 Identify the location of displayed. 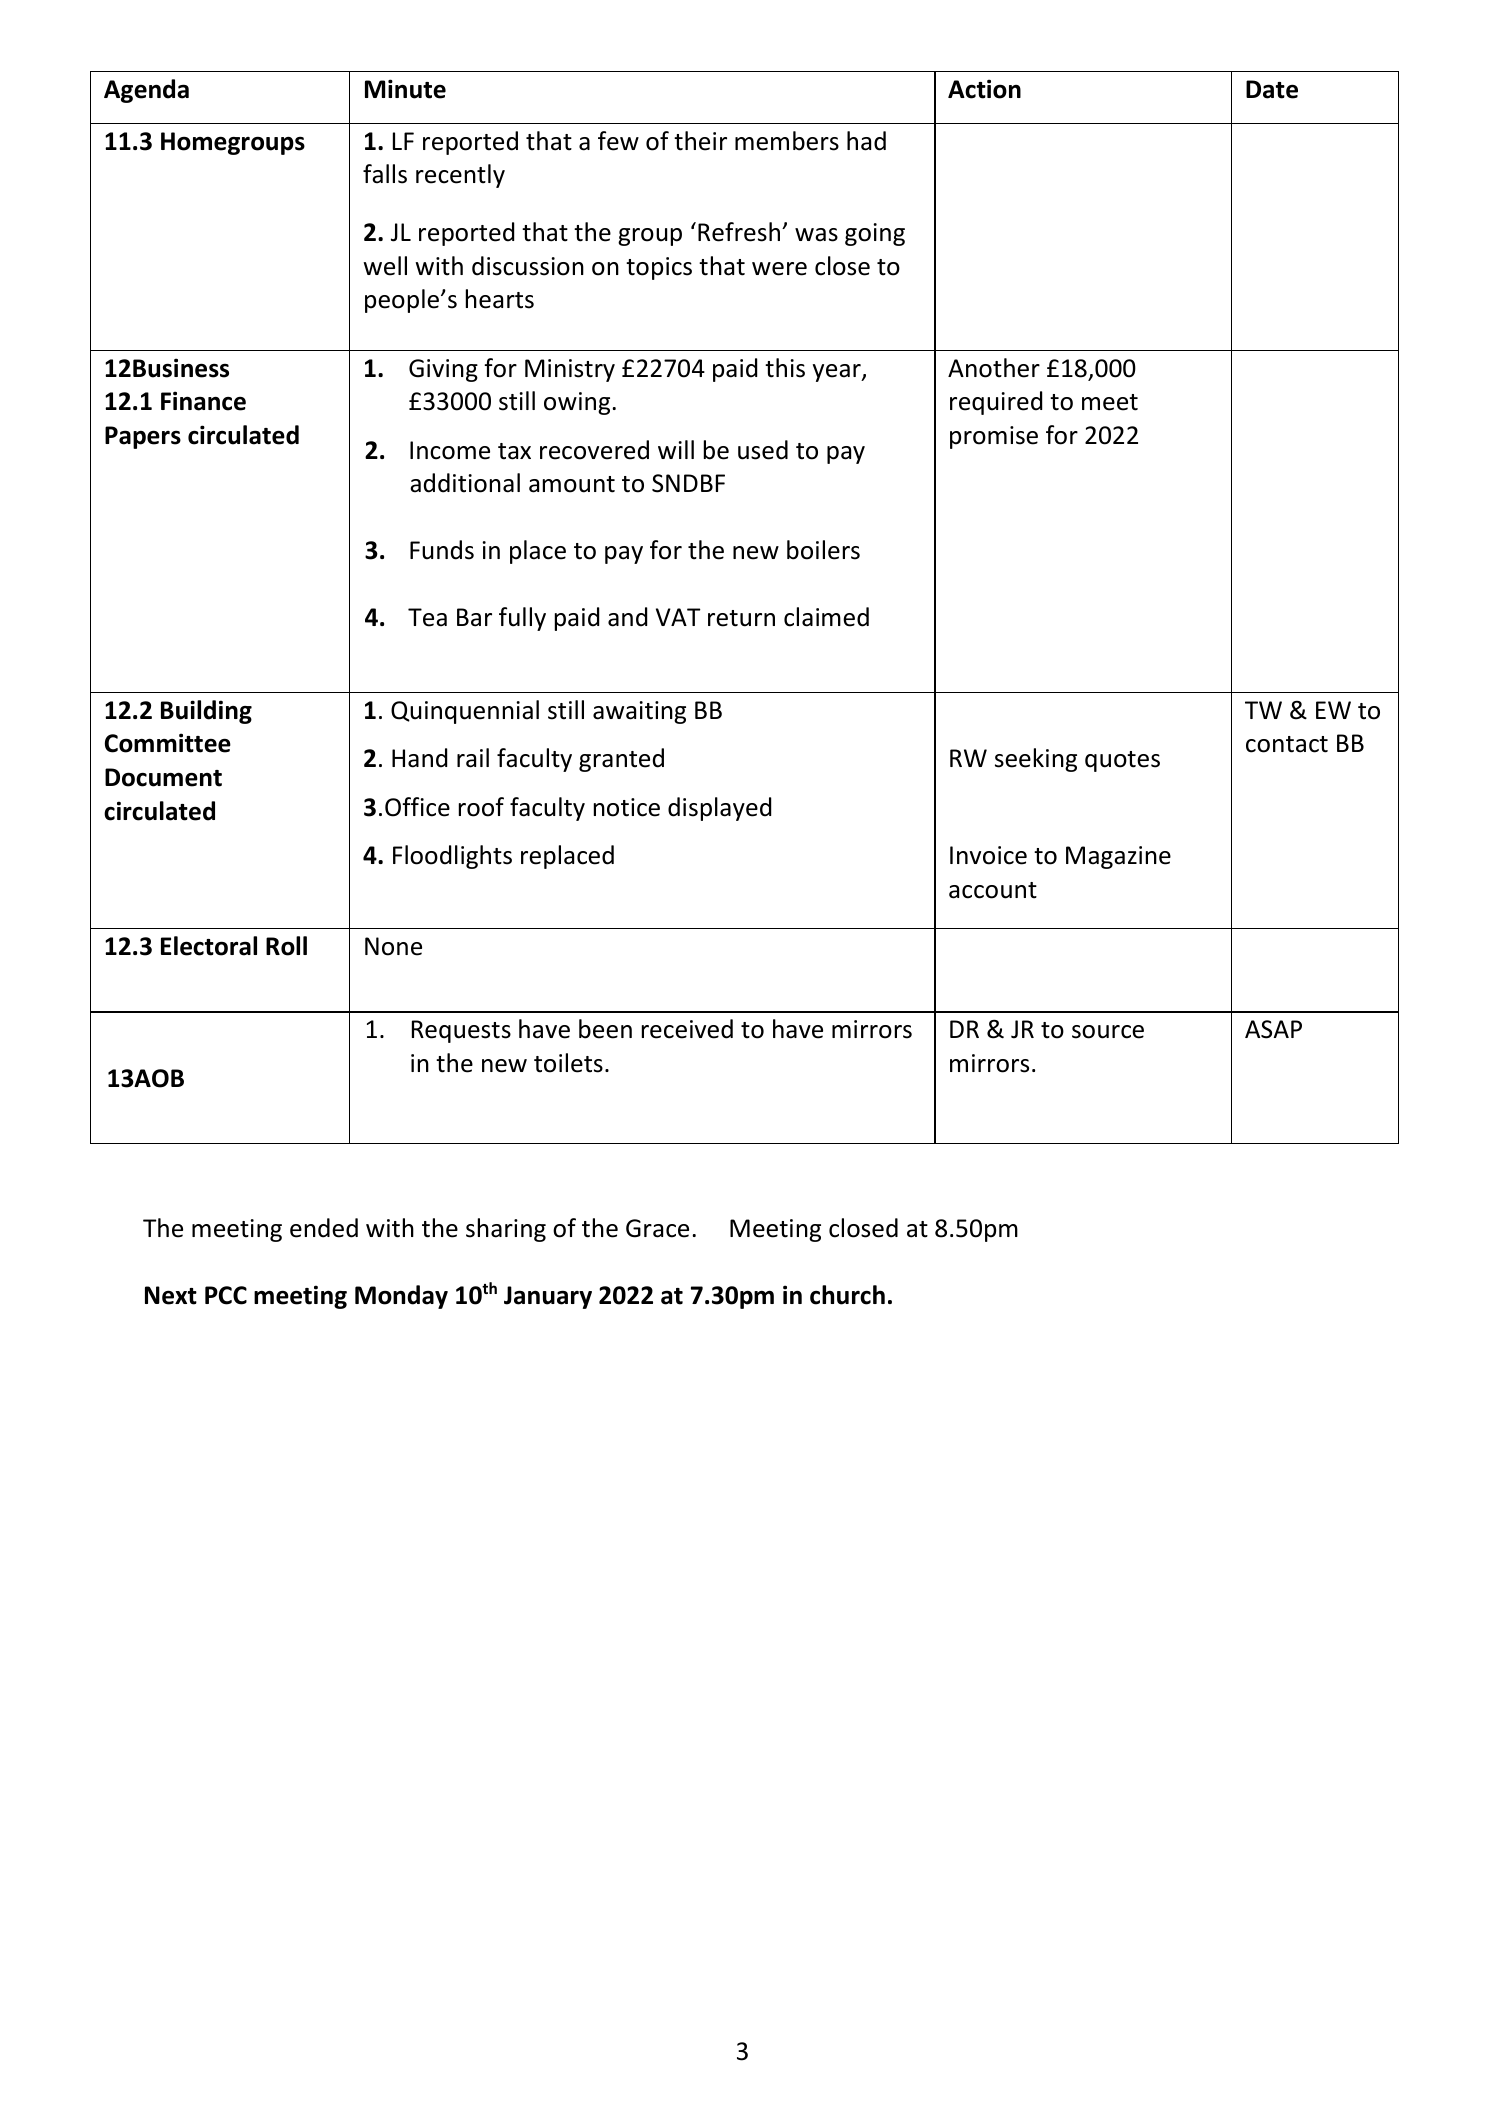
(719, 809).
